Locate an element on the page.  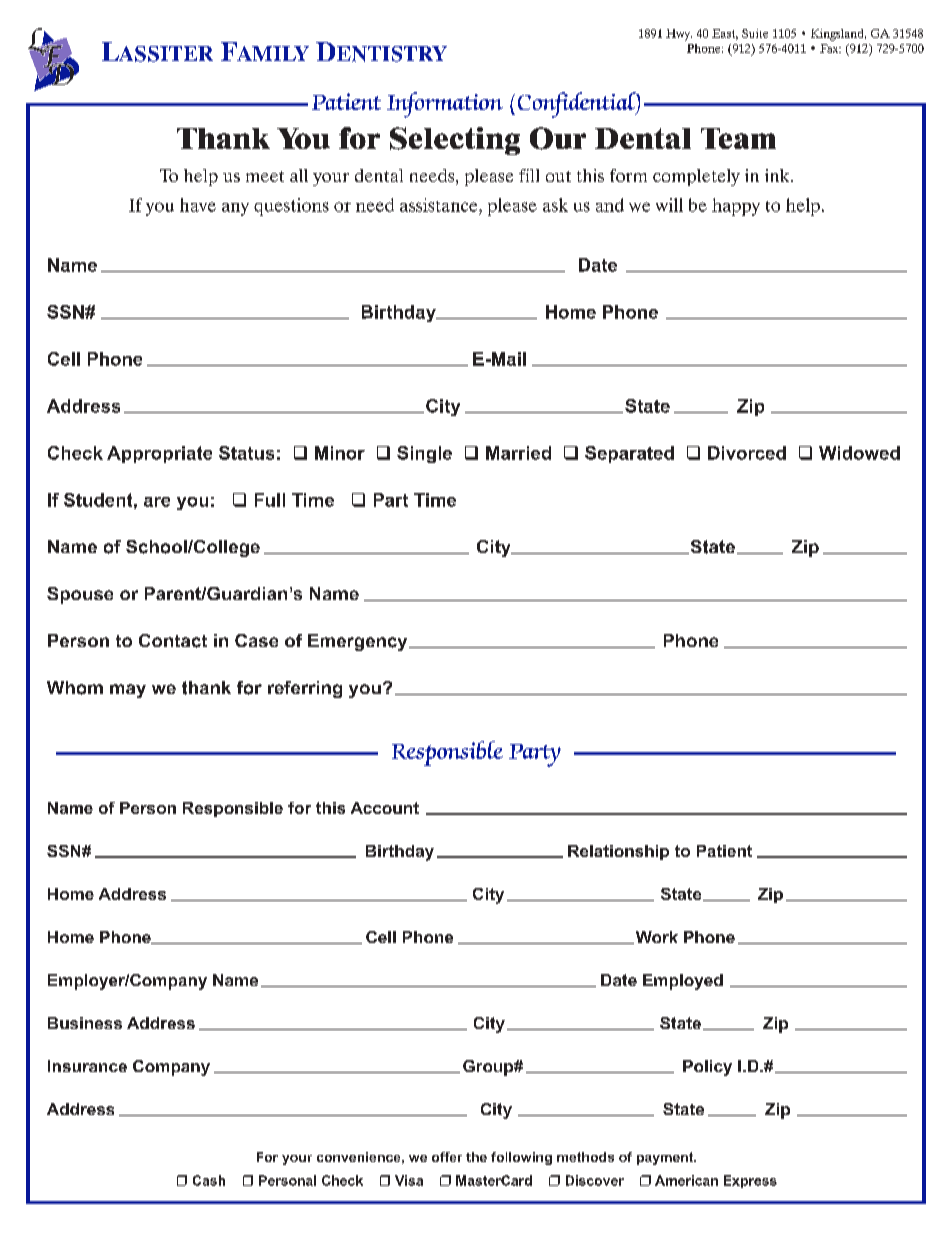
Selecting is located at coordinates (455, 141).
